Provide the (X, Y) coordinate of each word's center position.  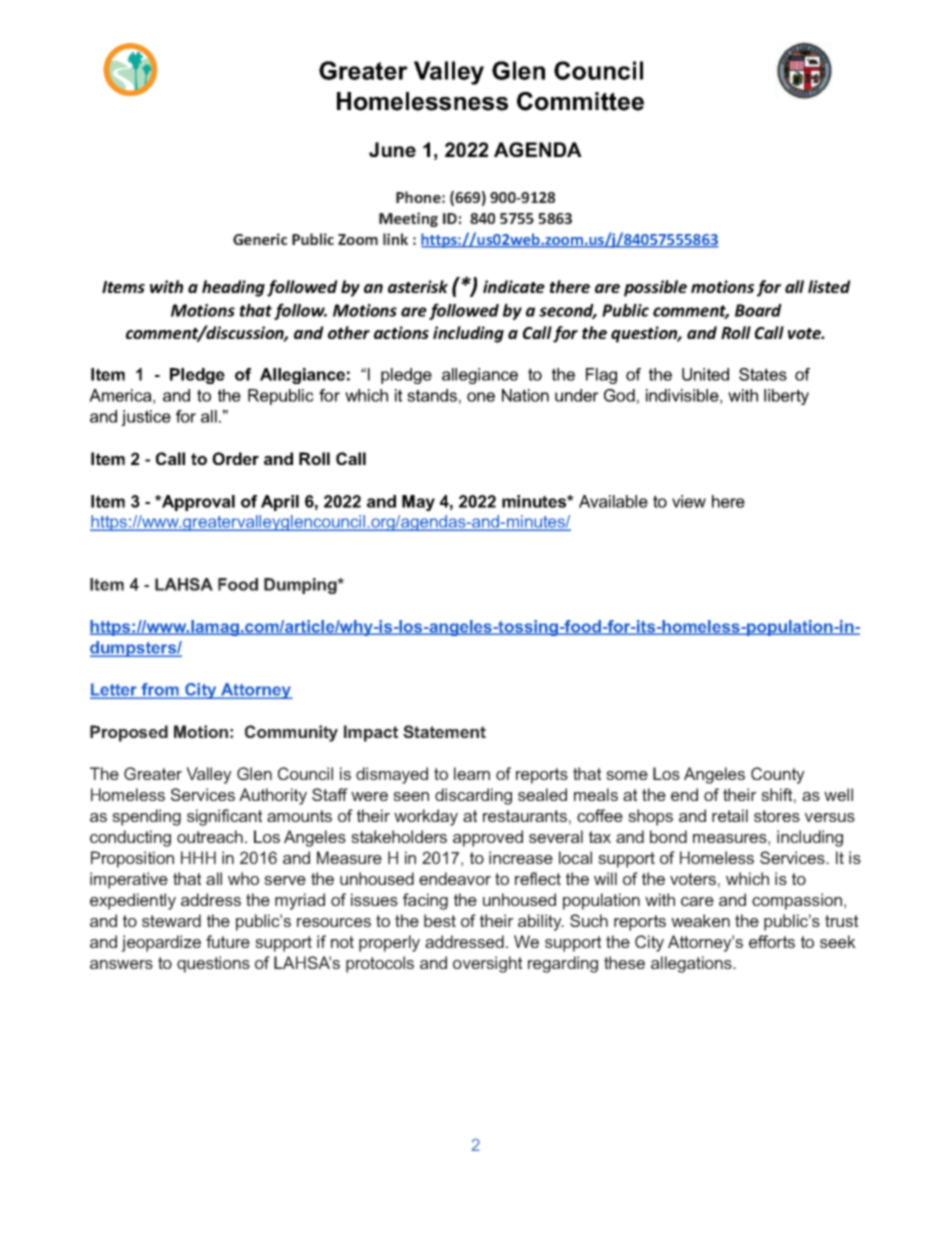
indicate (514, 286)
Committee (580, 101)
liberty (786, 397)
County (778, 775)
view (689, 501)
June (392, 149)
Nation (525, 395)
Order (235, 458)
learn (472, 773)
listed (829, 286)
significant (224, 817)
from (160, 691)
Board (758, 310)
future (228, 941)
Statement (444, 731)
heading (233, 288)
